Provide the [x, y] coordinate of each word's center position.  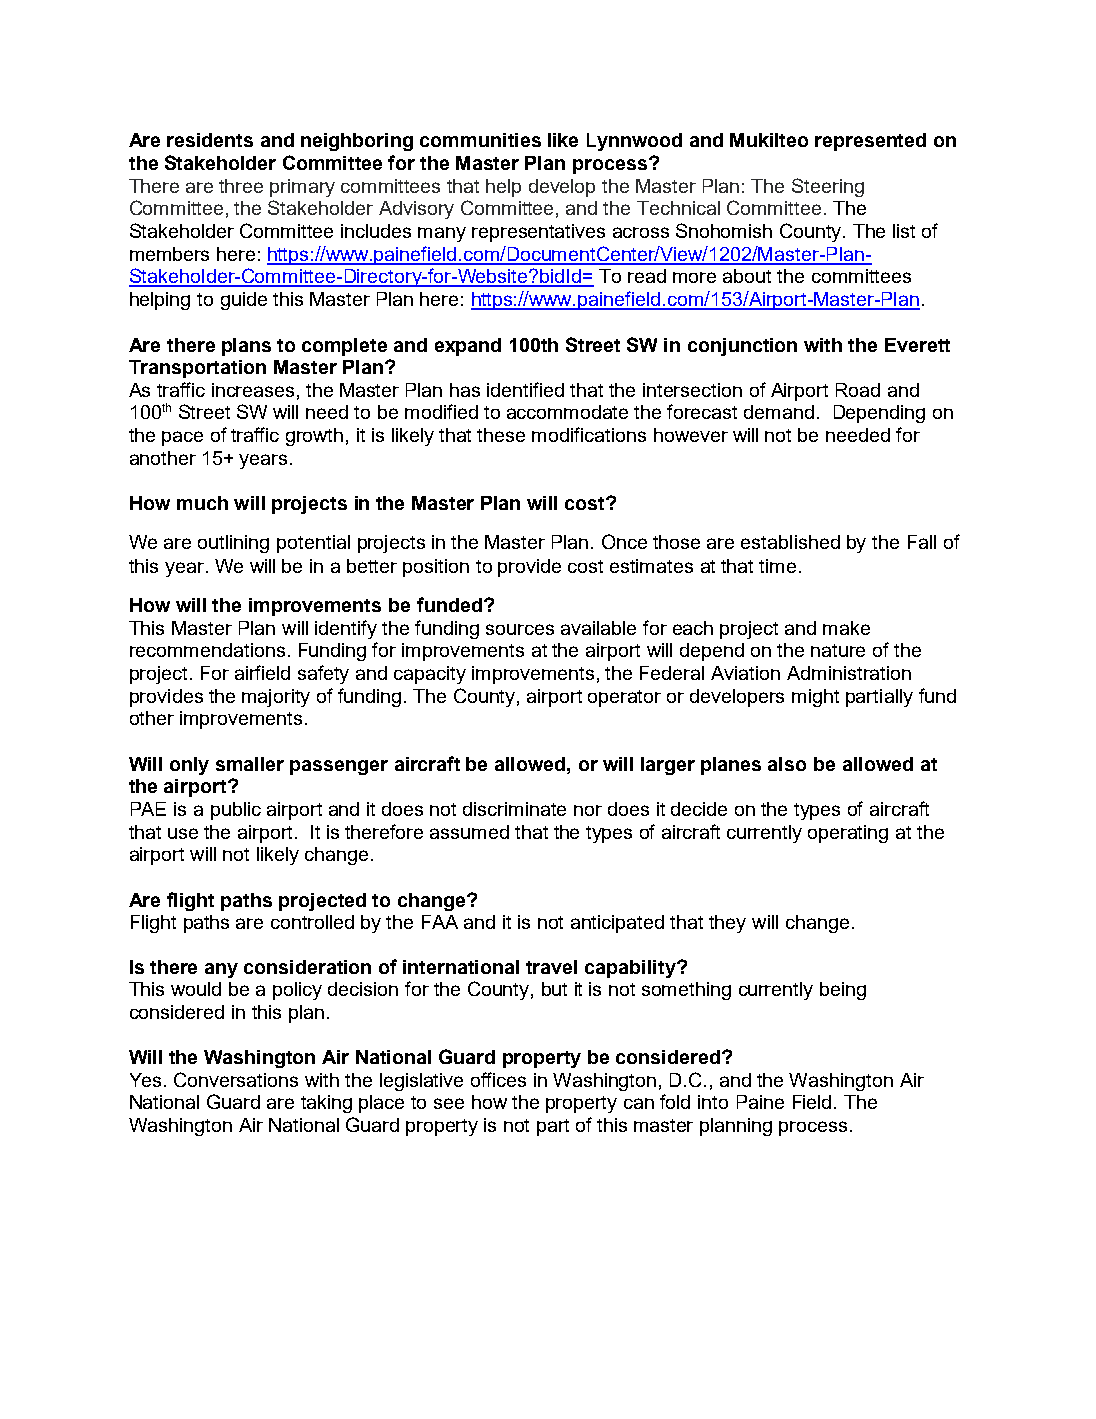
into [713, 1102]
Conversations [236, 1079]
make [846, 628]
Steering [828, 187]
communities [480, 140]
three [241, 186]
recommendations [207, 650]
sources [520, 629]
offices [498, 1079]
